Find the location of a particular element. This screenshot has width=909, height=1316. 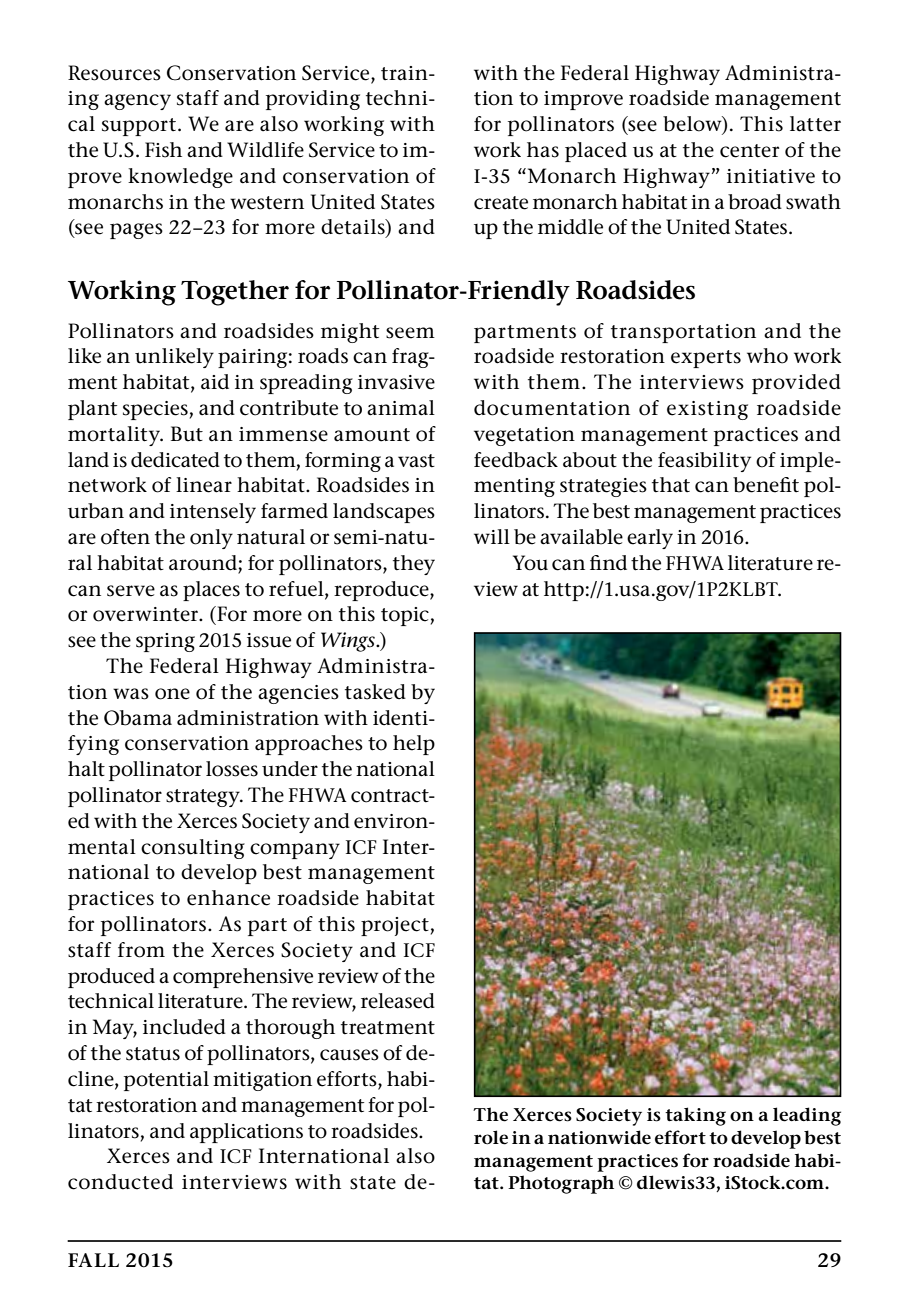

has is located at coordinates (543, 150).
